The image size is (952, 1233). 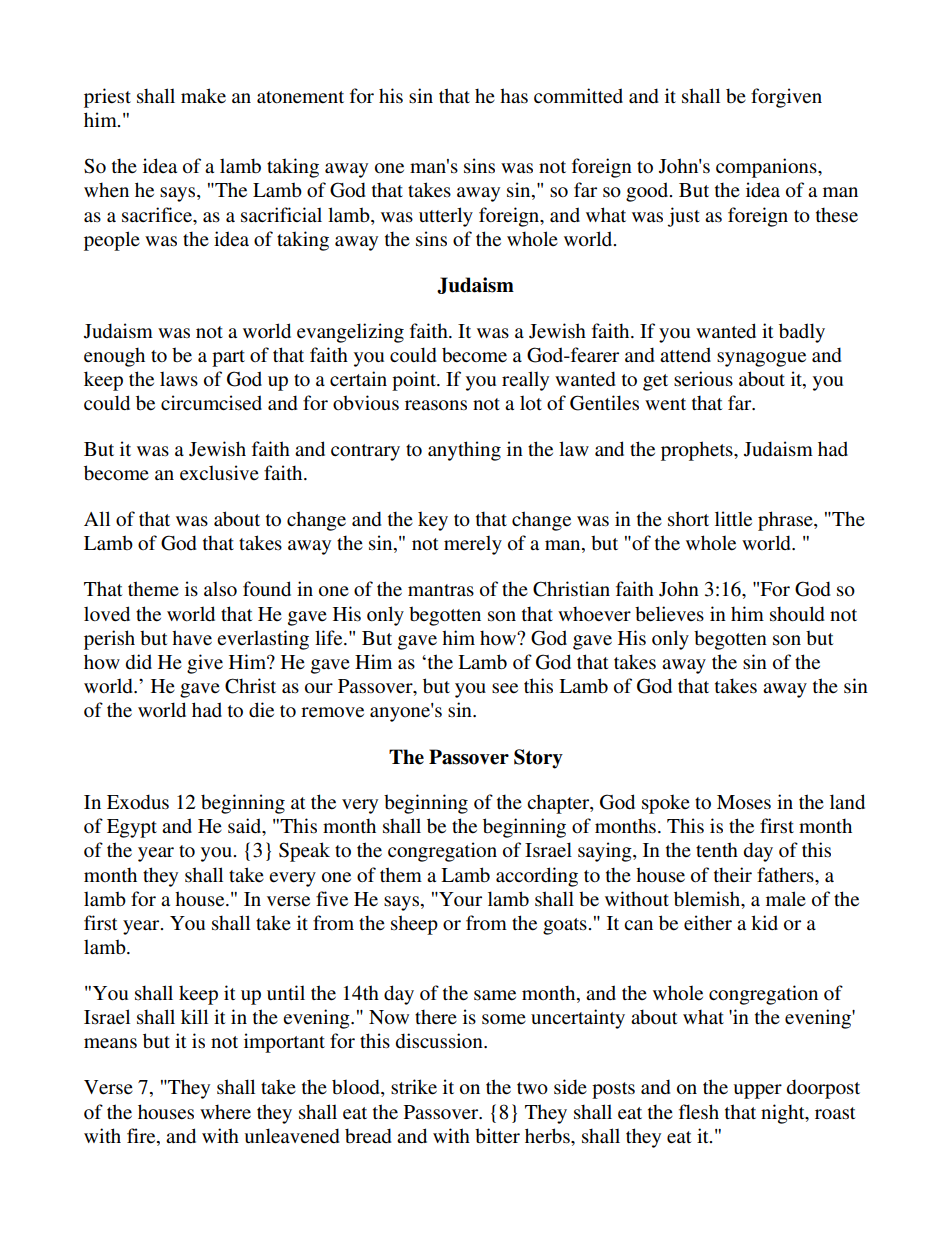 What do you see at coordinates (497, 1136) in the screenshot?
I see `bitter` at bounding box center [497, 1136].
